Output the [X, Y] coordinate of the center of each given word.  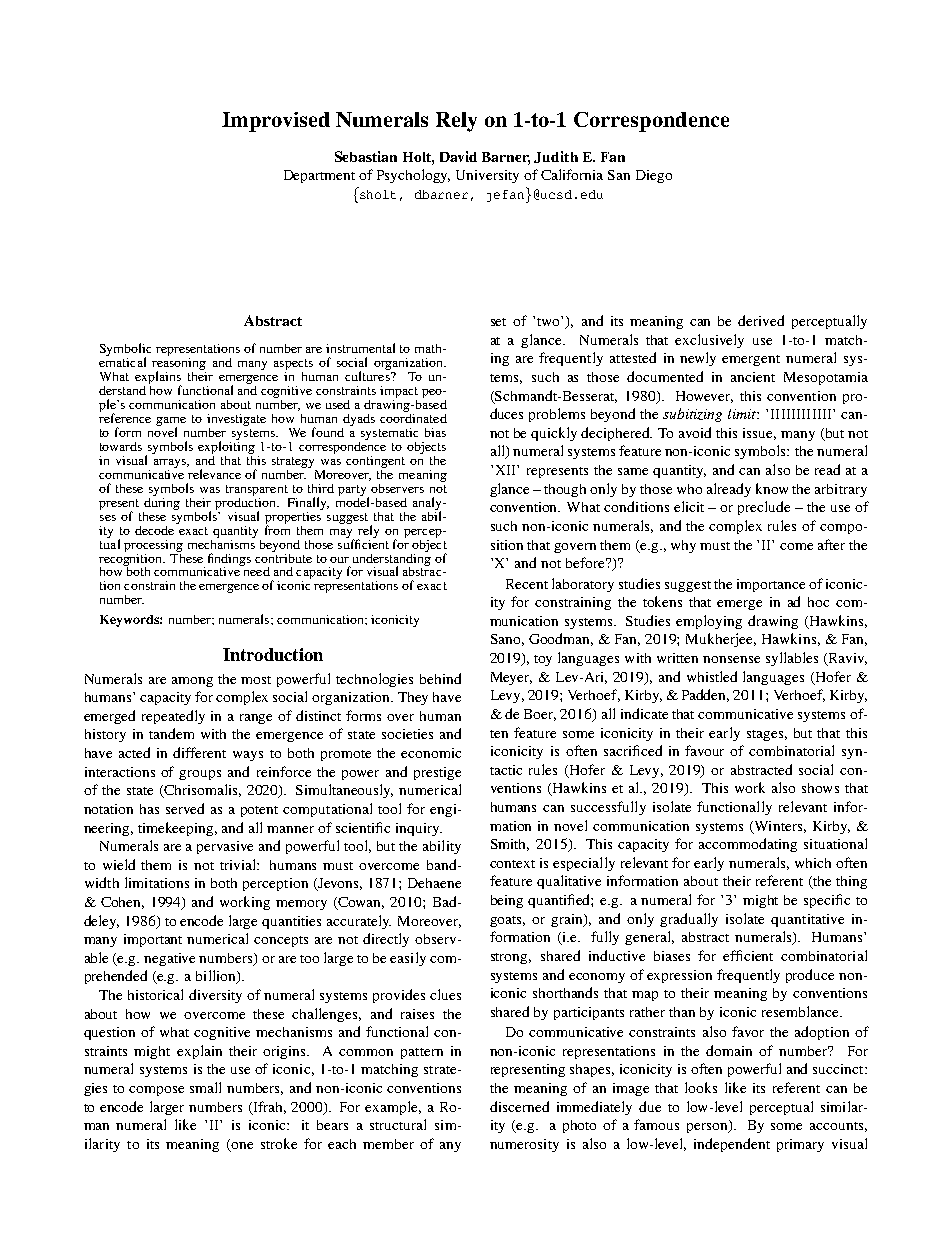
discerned [519, 1106]
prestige [437, 773]
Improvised [276, 122]
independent [732, 1145]
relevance [214, 474]
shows [820, 788]
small [205, 1087]
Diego [654, 176]
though [565, 490]
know [772, 488]
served [185, 808]
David [458, 156]
